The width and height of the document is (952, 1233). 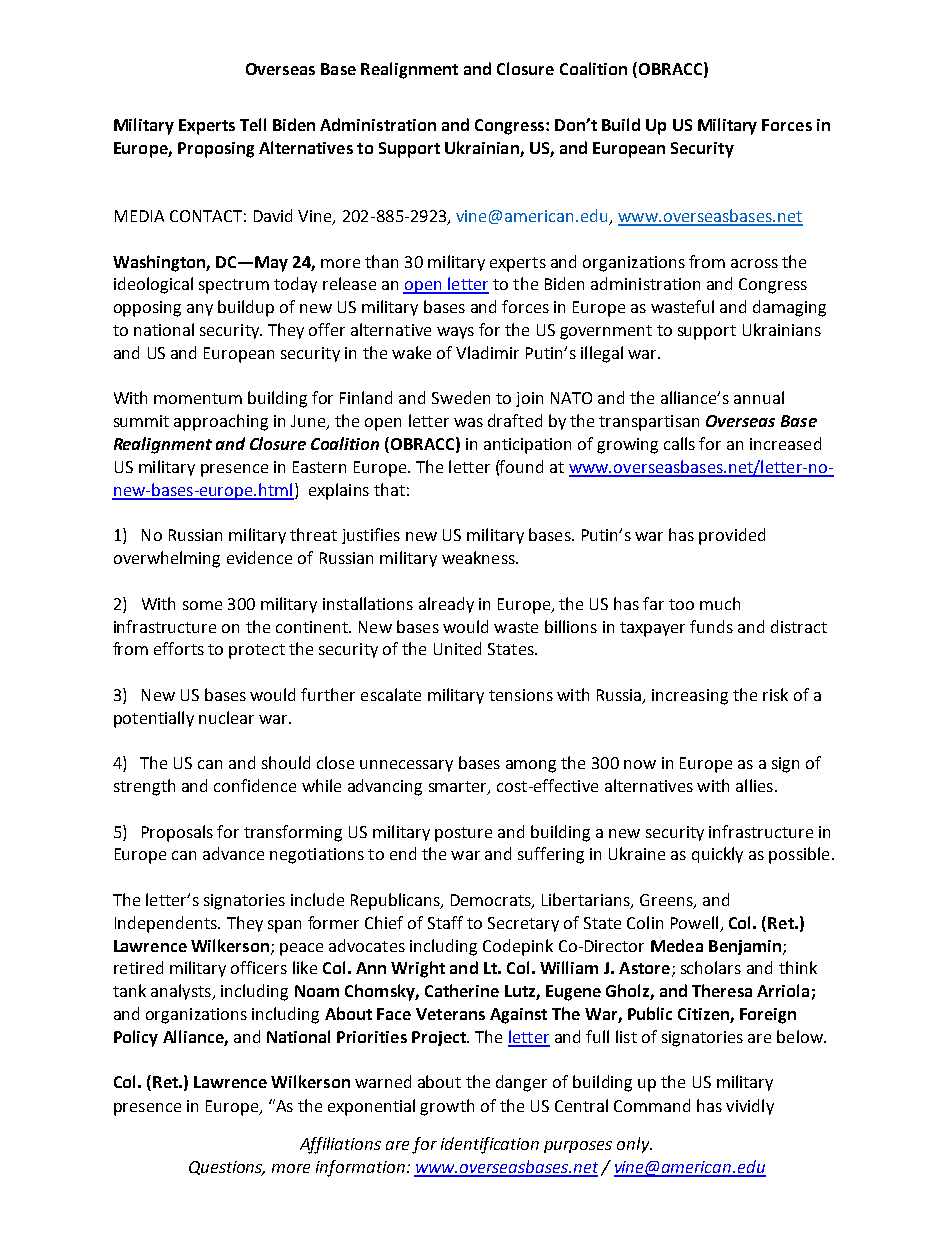 I want to click on funds, so click(x=711, y=626).
